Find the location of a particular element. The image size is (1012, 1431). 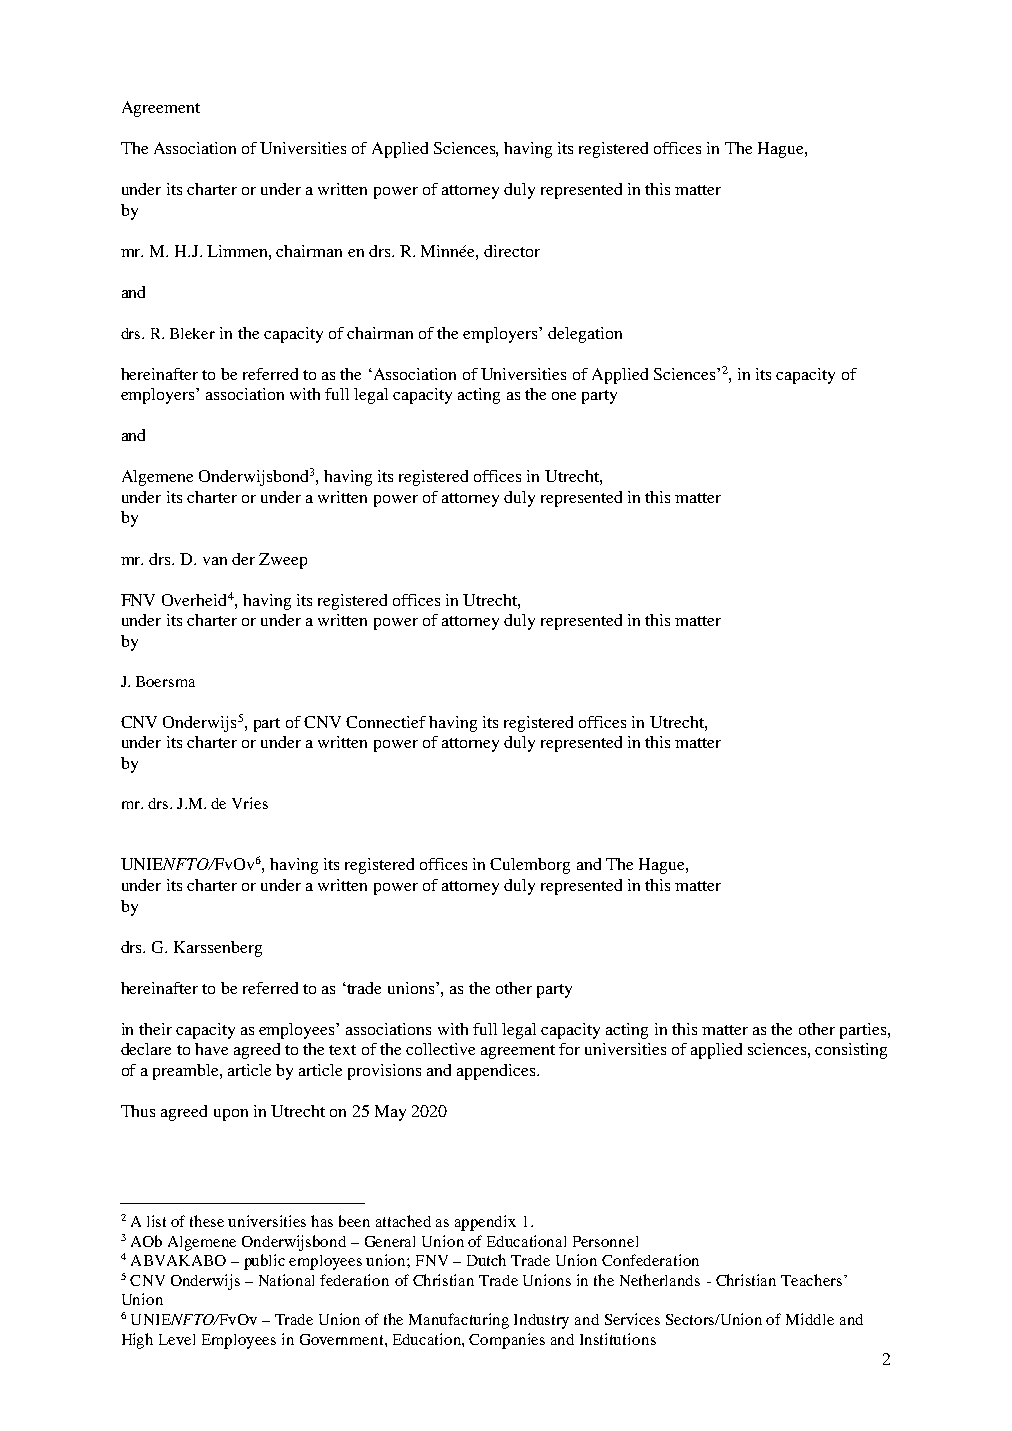

van is located at coordinates (215, 561).
